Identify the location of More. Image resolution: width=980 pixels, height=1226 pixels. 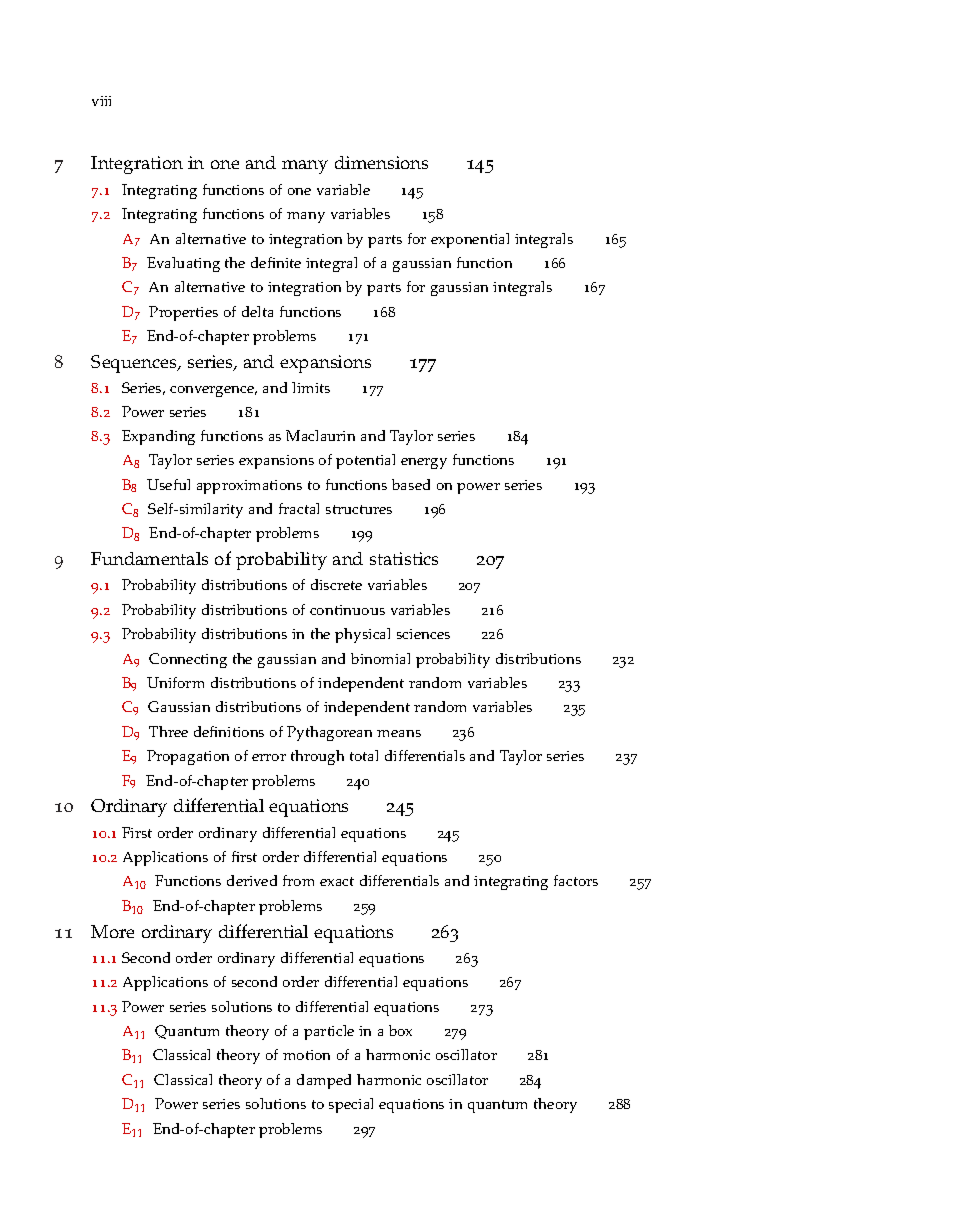
(112, 931).
